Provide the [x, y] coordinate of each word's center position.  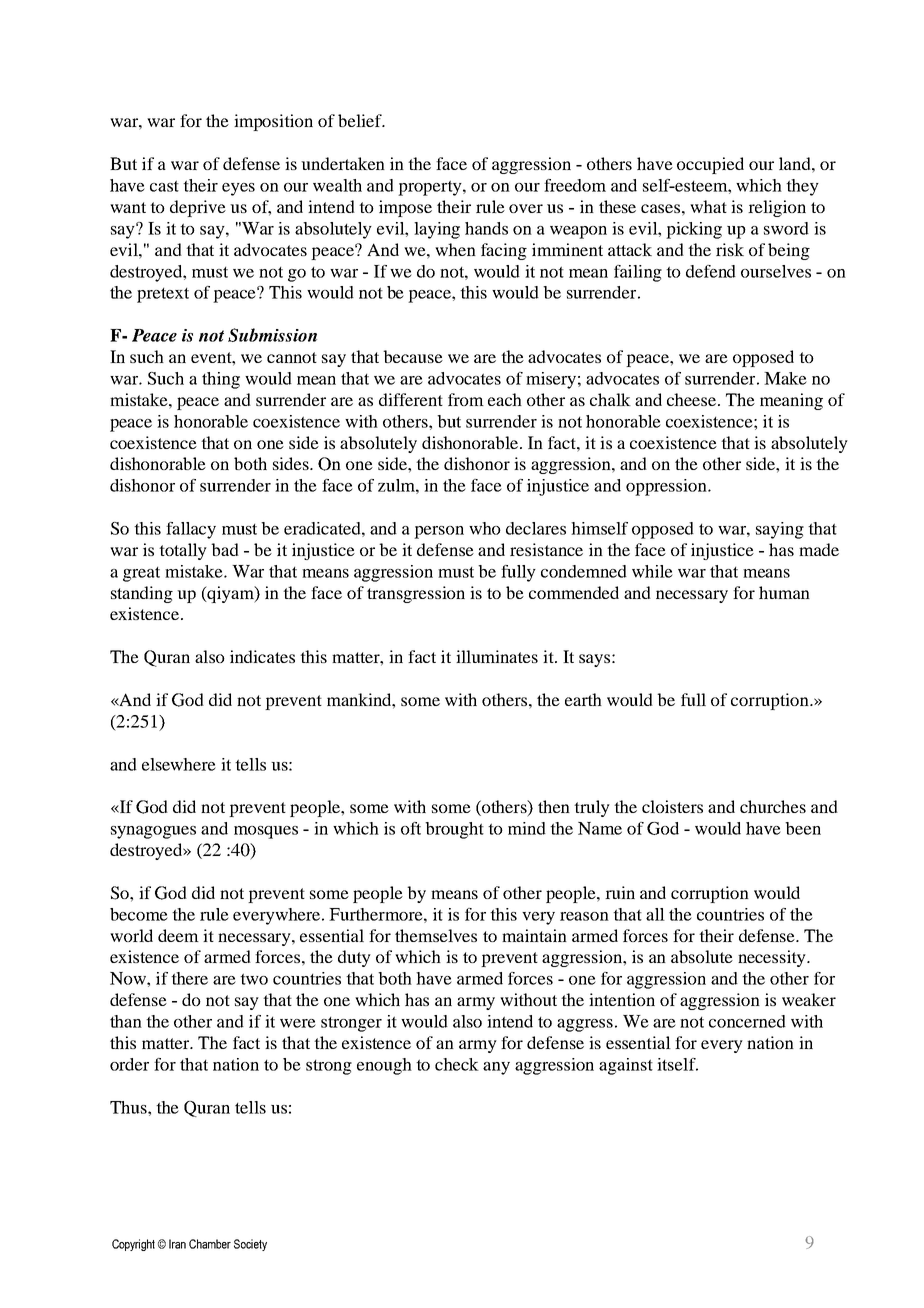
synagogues [153, 832]
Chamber [210, 1244]
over [526, 208]
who [485, 528]
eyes [238, 189]
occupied [710, 165]
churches [773, 806]
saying [780, 530]
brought [454, 830]
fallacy [191, 530]
